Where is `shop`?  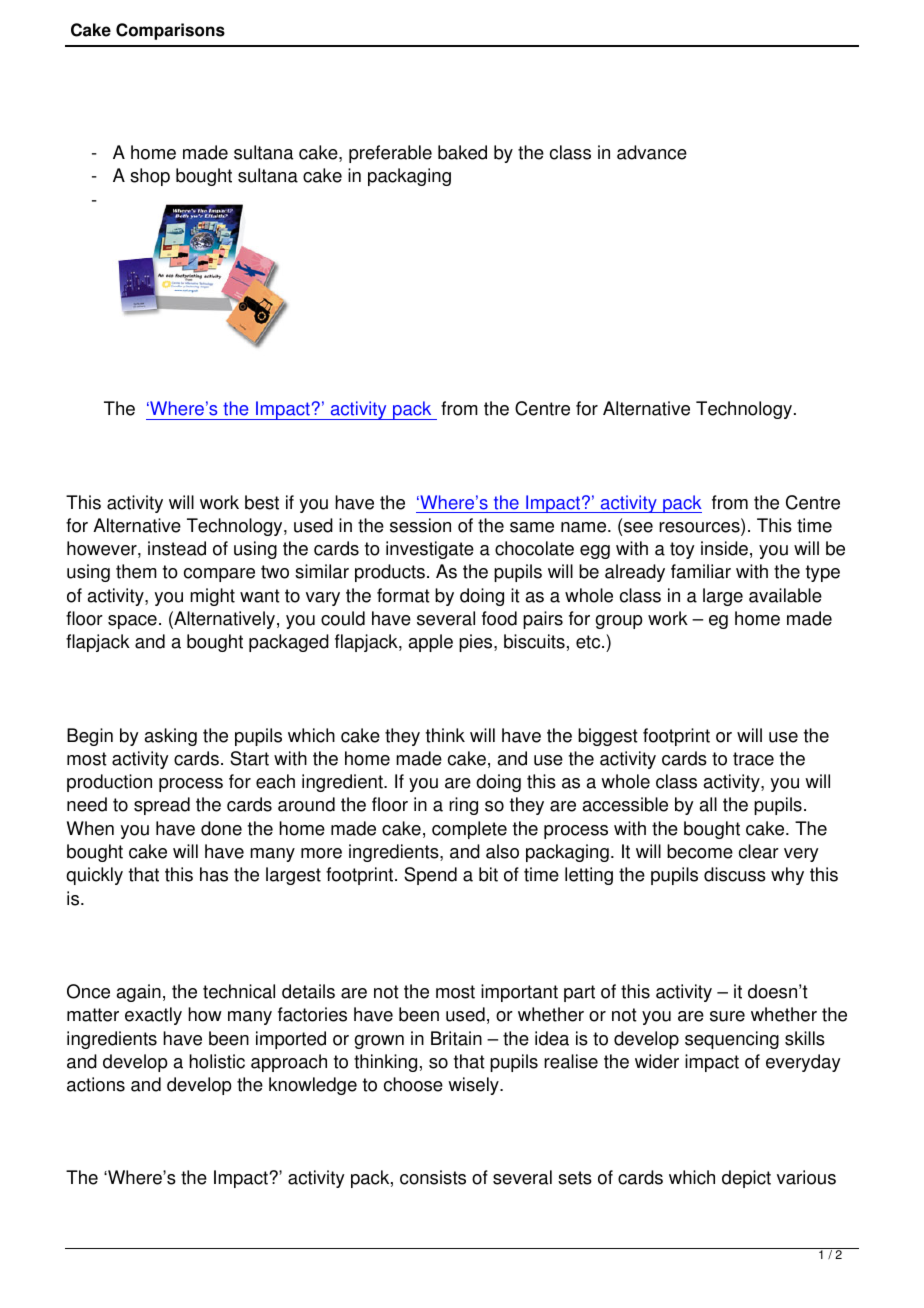 shop is located at coordinates (150, 177).
